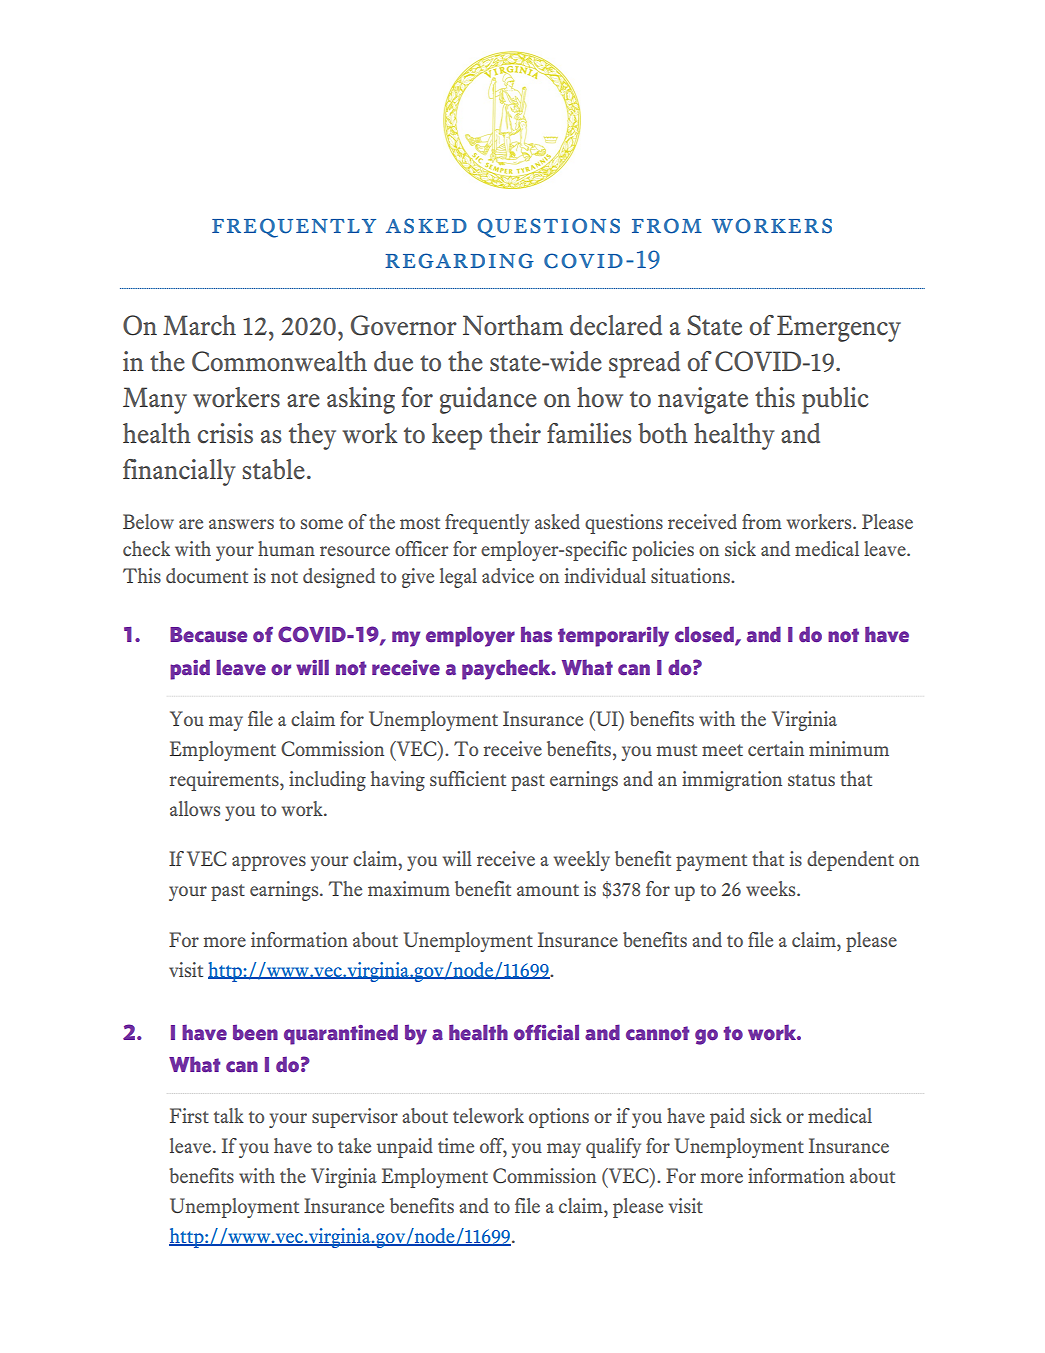  I want to click on talk, so click(229, 1115).
